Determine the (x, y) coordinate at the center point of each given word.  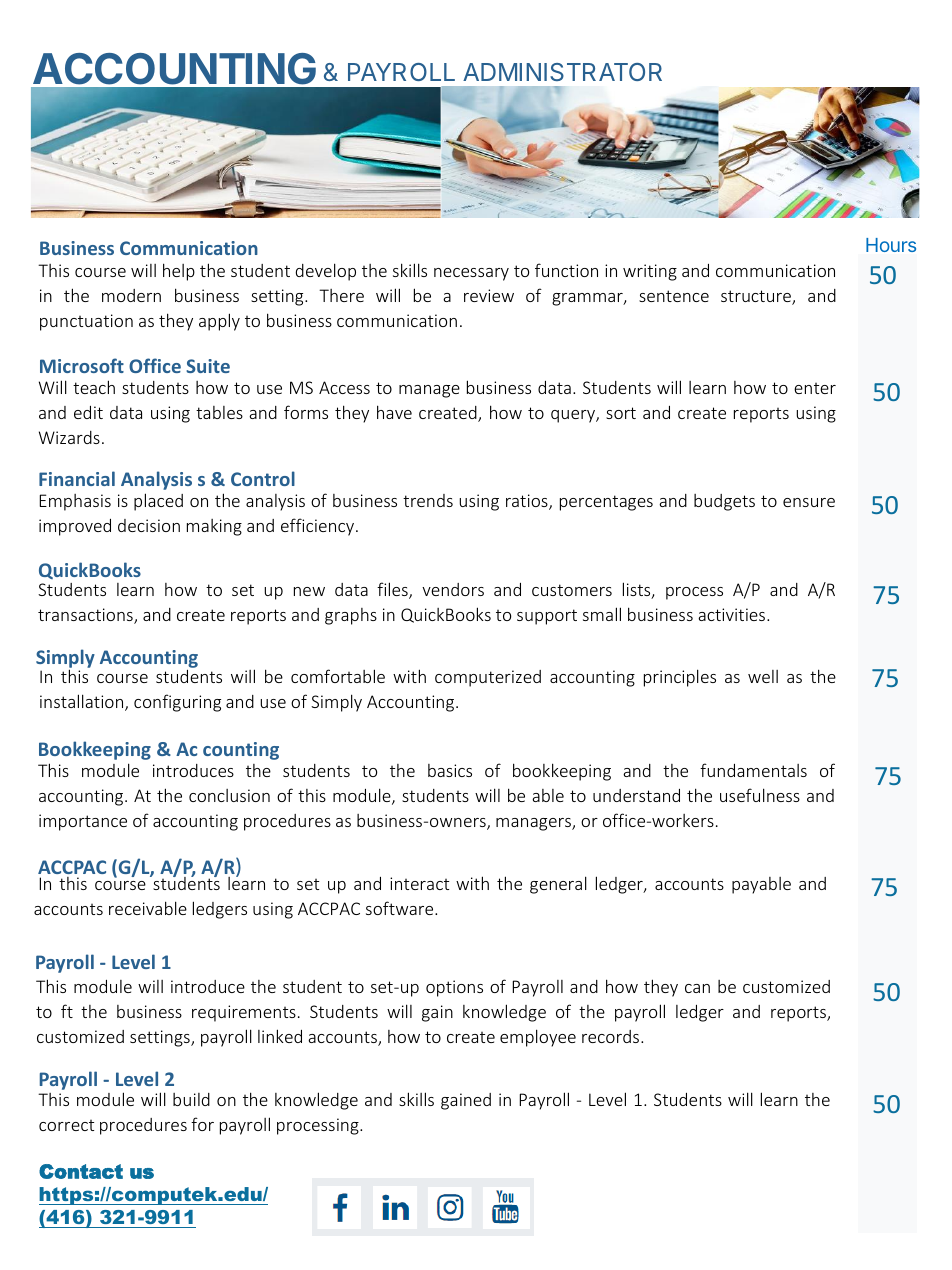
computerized (488, 678)
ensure (809, 502)
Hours (891, 245)
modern (131, 295)
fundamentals (753, 770)
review (489, 295)
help (179, 272)
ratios (528, 502)
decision (149, 525)
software (401, 908)
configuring (177, 703)
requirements (244, 1013)
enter (815, 388)
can (697, 988)
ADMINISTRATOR (562, 72)
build (191, 1099)
